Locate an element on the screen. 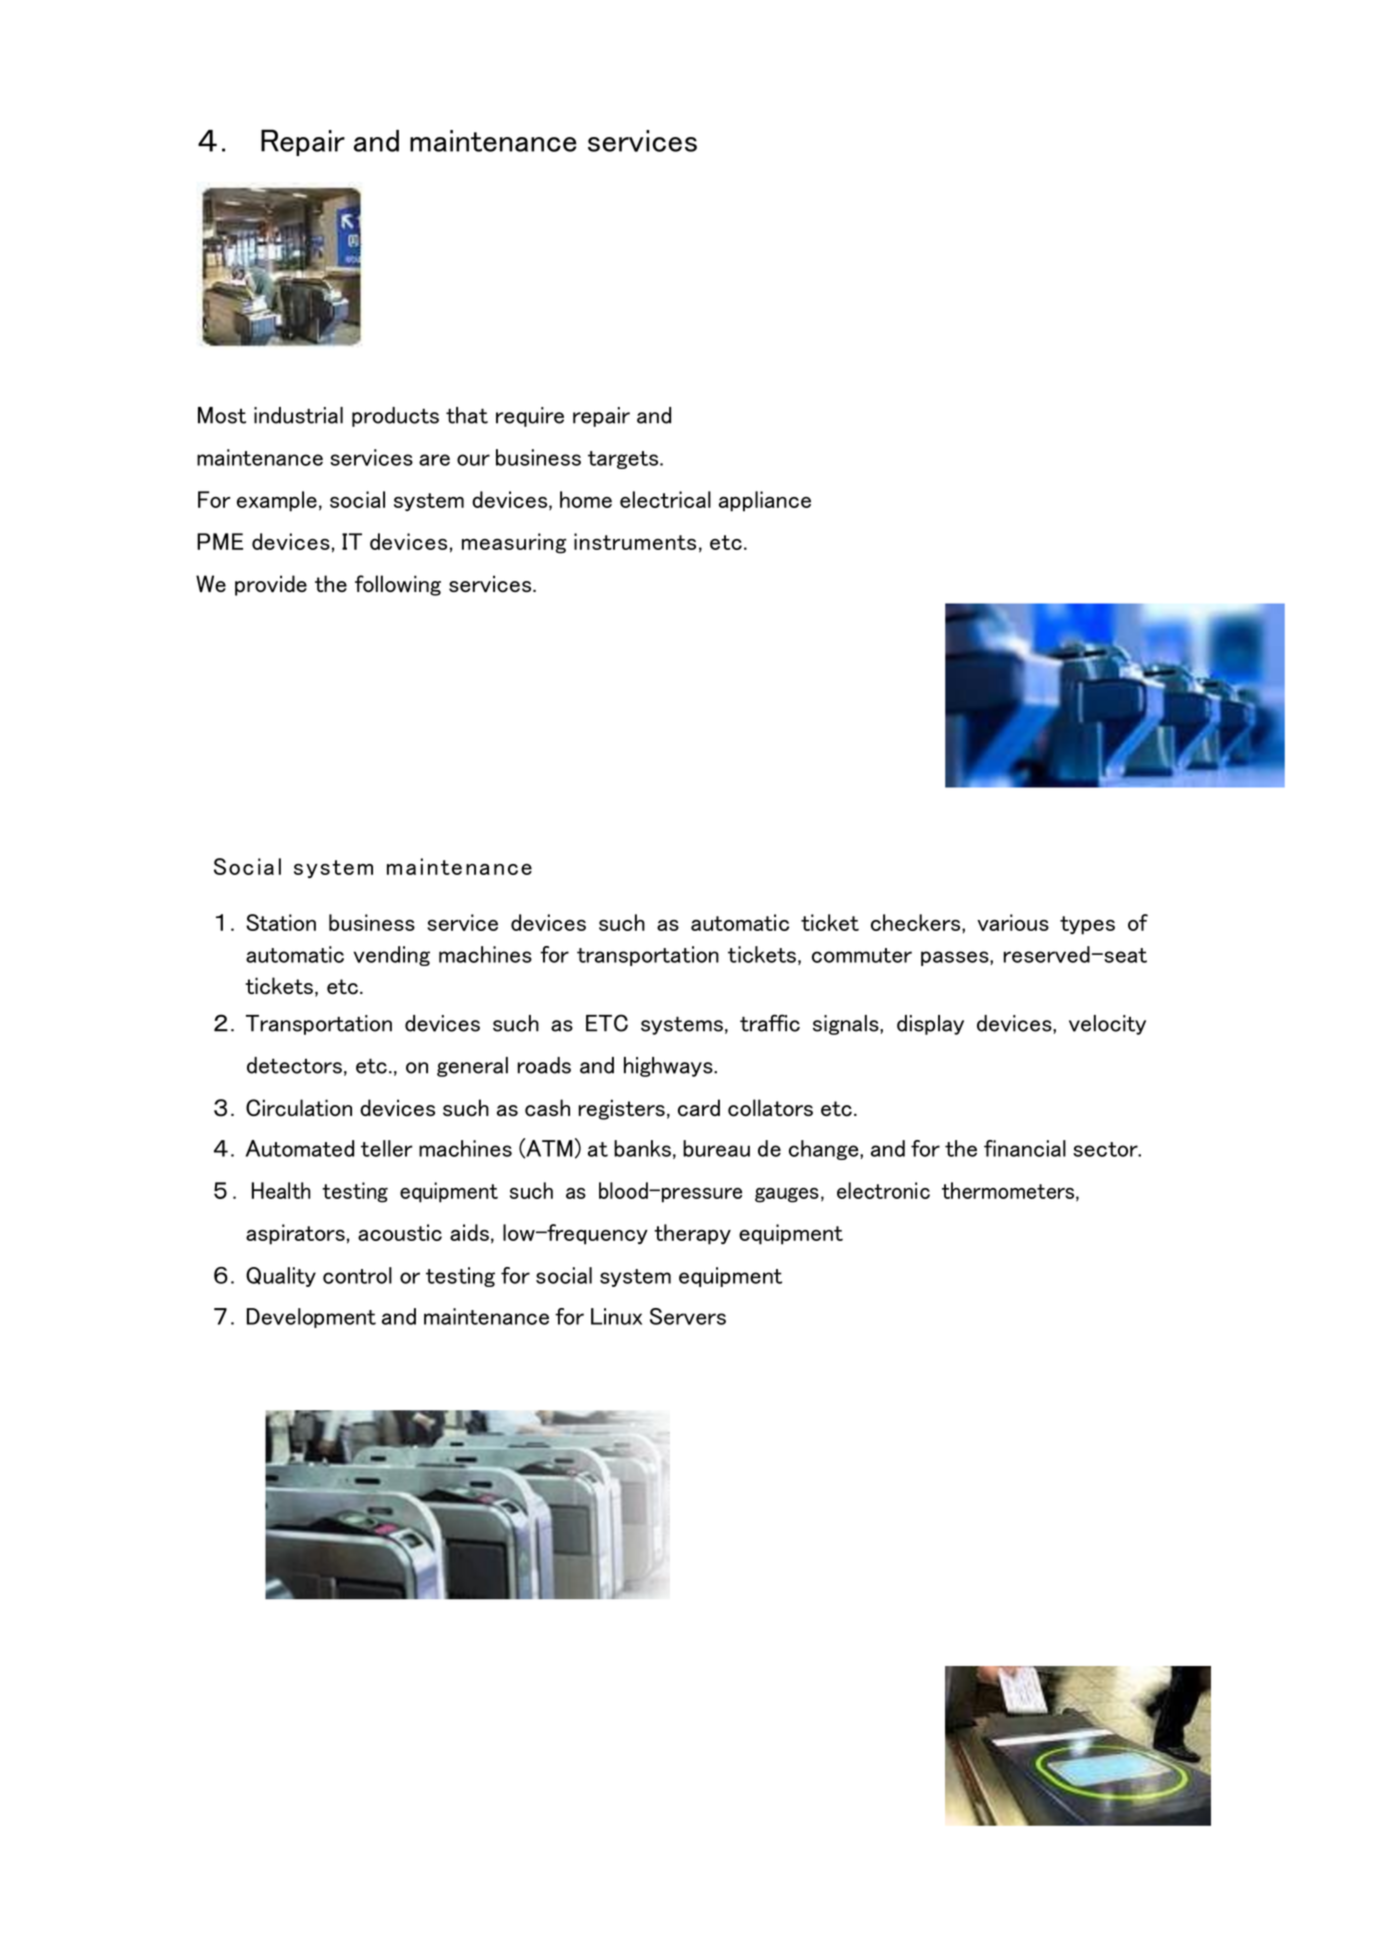 The image size is (1375, 1945). highways is located at coordinates (669, 1067).
